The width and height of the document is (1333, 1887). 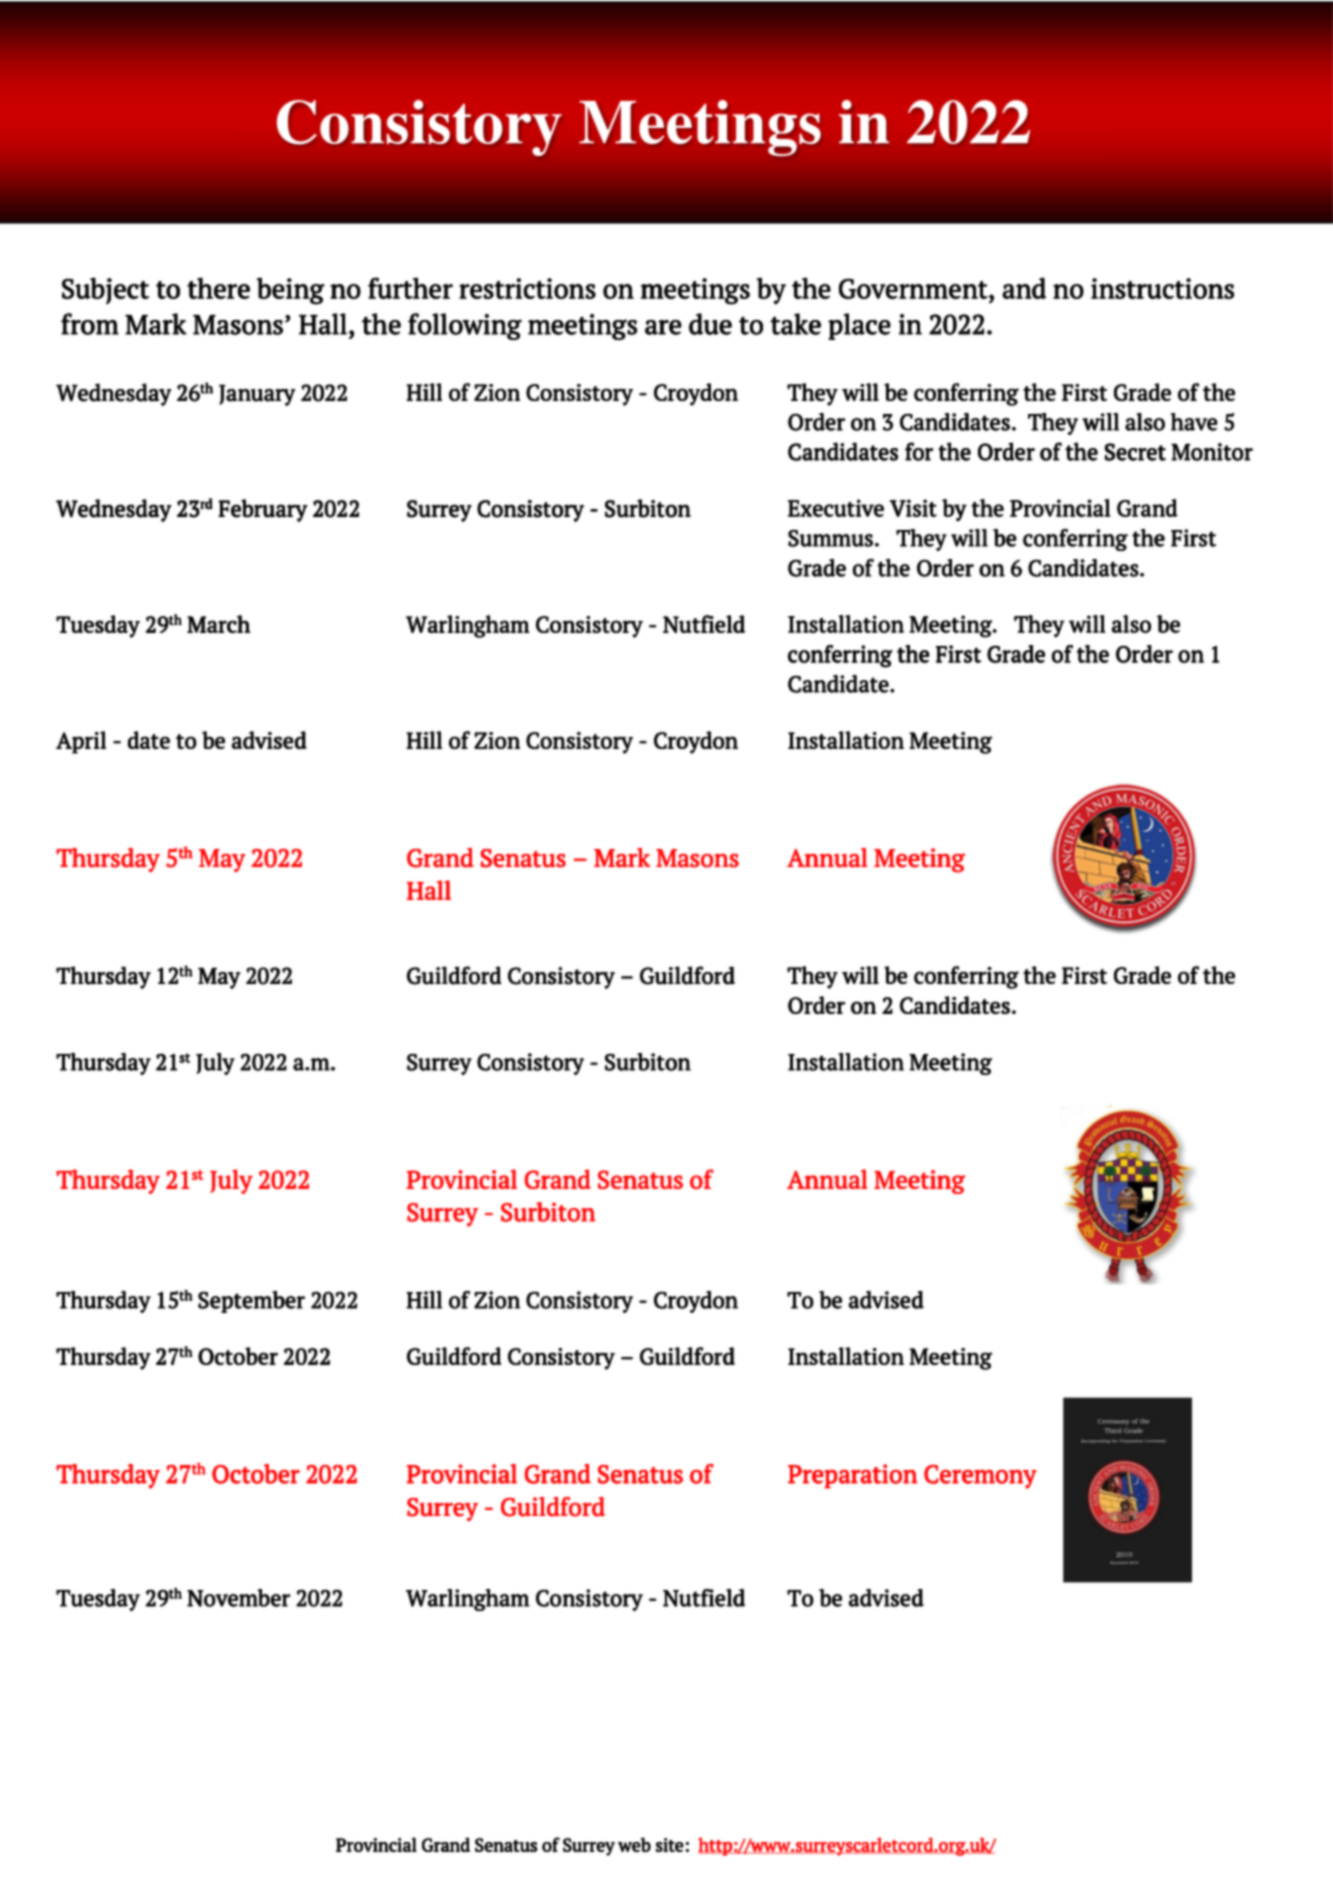 What do you see at coordinates (218, 624) in the document?
I see `March` at bounding box center [218, 624].
